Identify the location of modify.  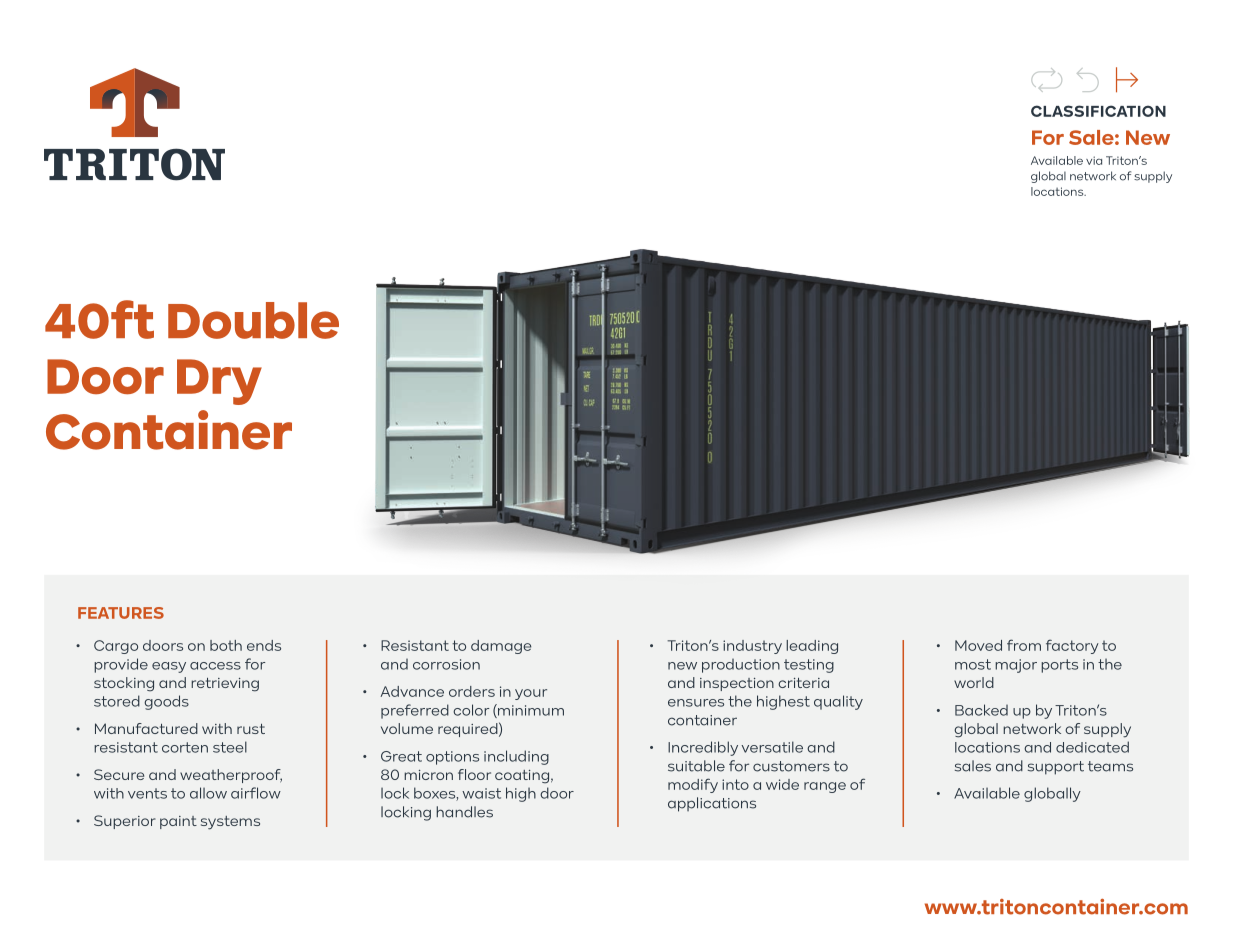
(693, 785).
